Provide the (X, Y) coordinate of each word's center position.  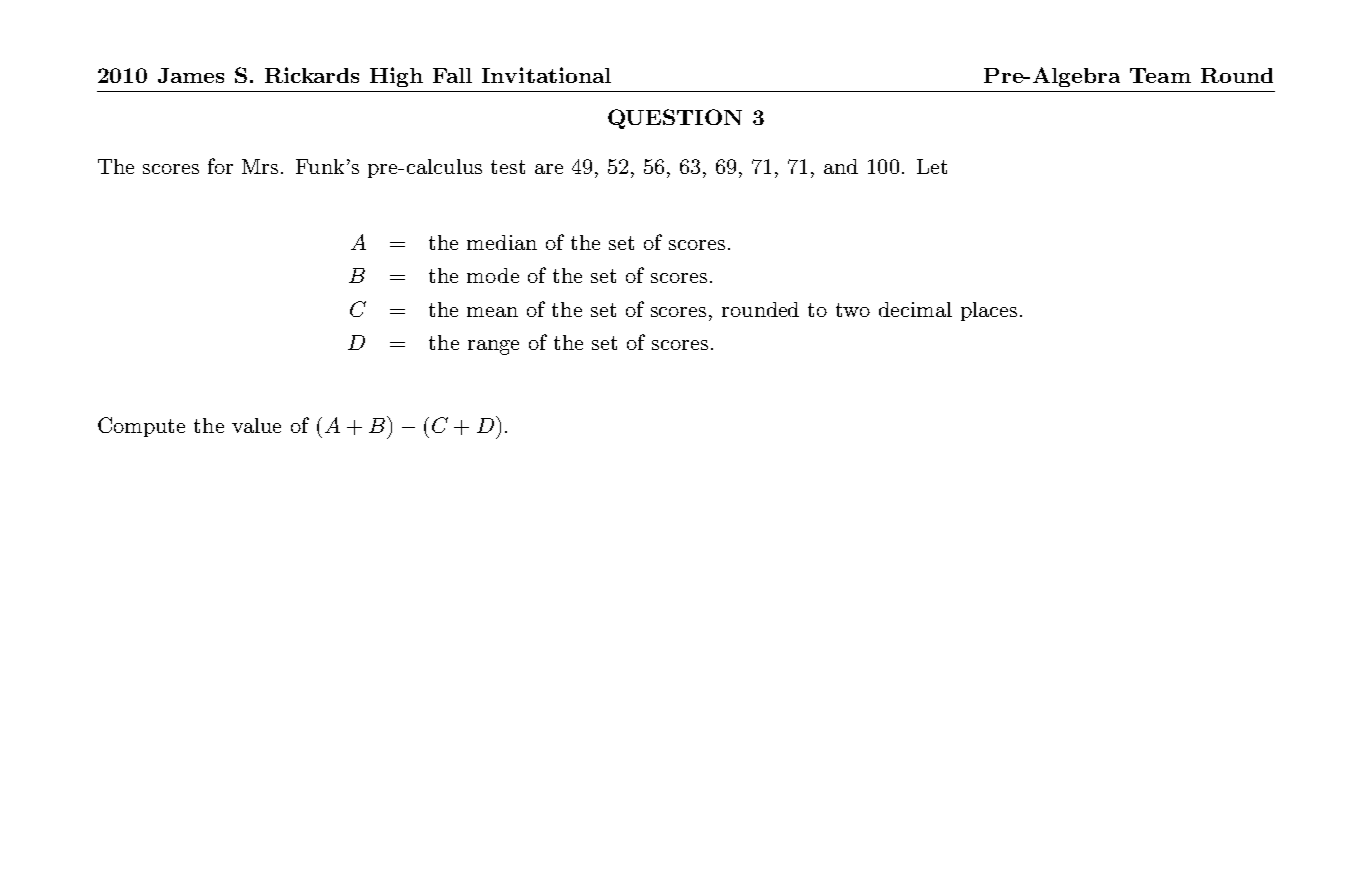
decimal (915, 309)
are (549, 169)
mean (492, 312)
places (989, 311)
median (502, 242)
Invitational (546, 75)
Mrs (260, 166)
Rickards (312, 75)
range (493, 347)
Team (1160, 75)
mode (493, 275)
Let (932, 166)
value (256, 425)
